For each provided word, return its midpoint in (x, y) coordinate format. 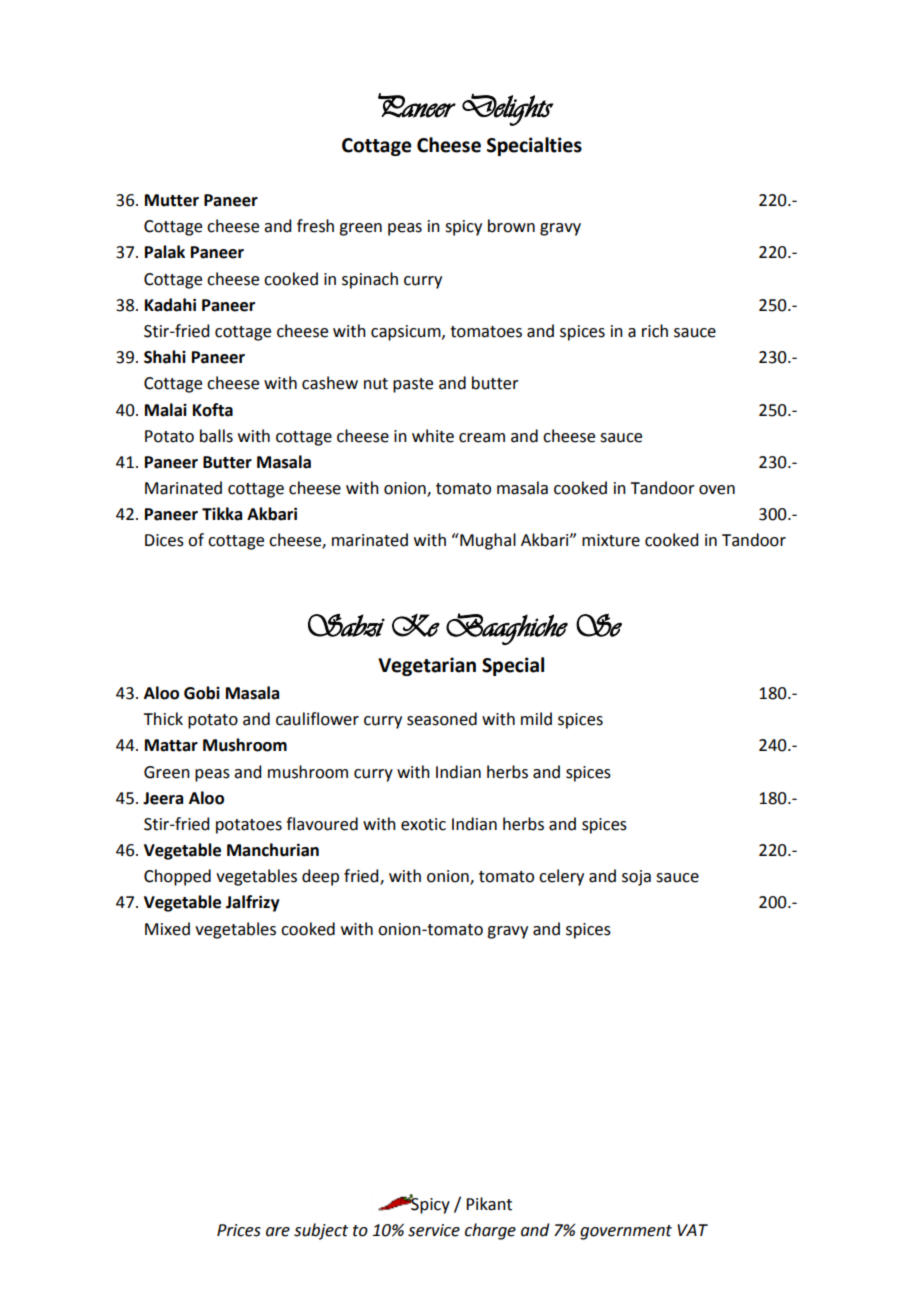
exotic (423, 824)
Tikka (222, 514)
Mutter (172, 200)
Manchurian (273, 850)
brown (511, 226)
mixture (611, 540)
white (433, 436)
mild (536, 719)
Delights (507, 110)
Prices (239, 1230)
